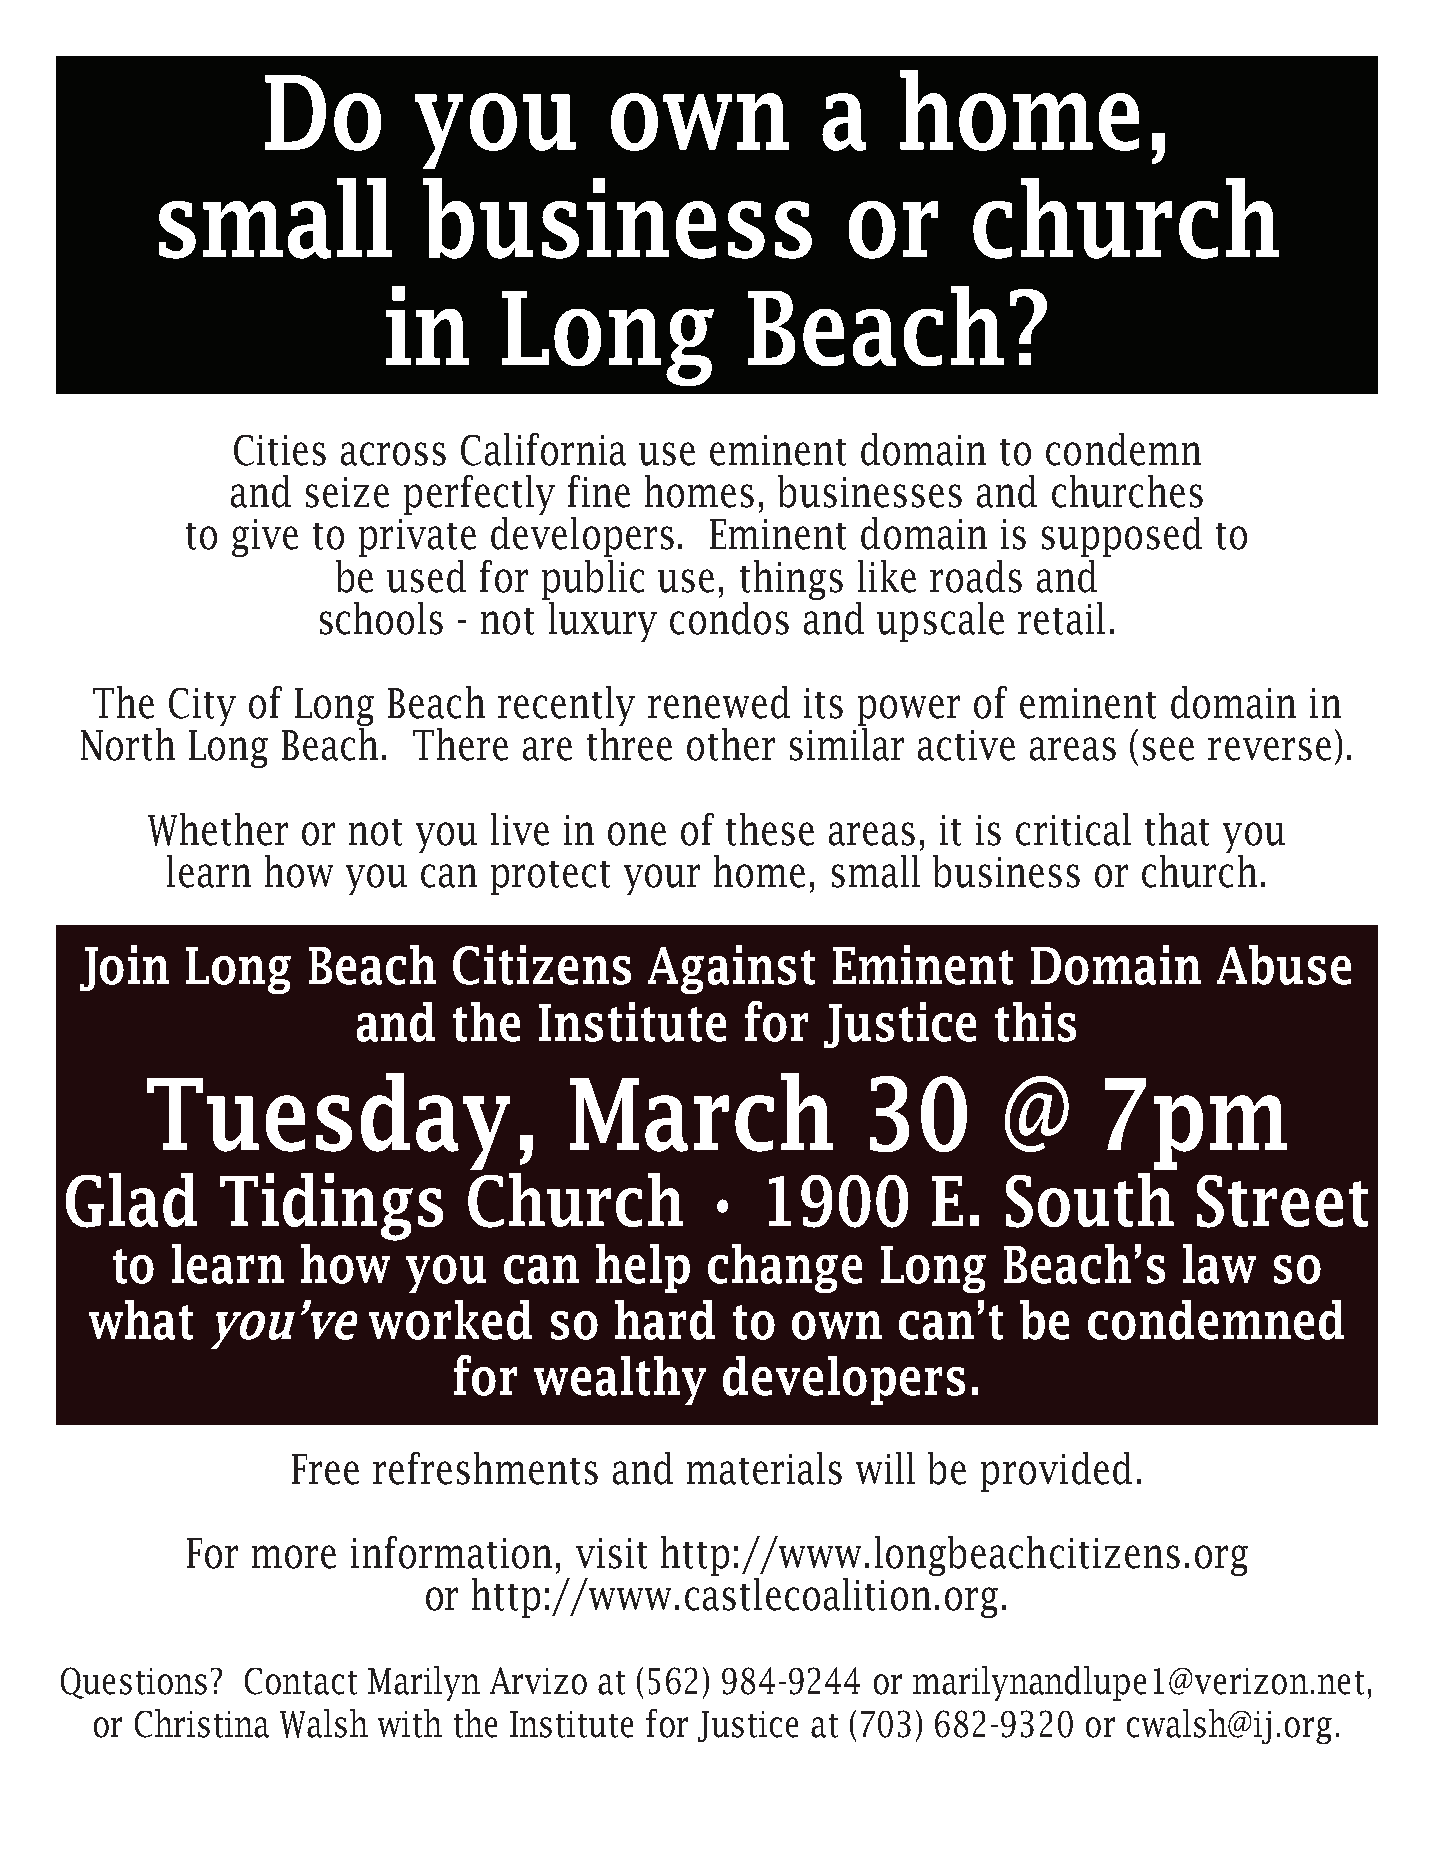  Describe the element at coordinates (662, 879) in the document. I see `your` at that location.
